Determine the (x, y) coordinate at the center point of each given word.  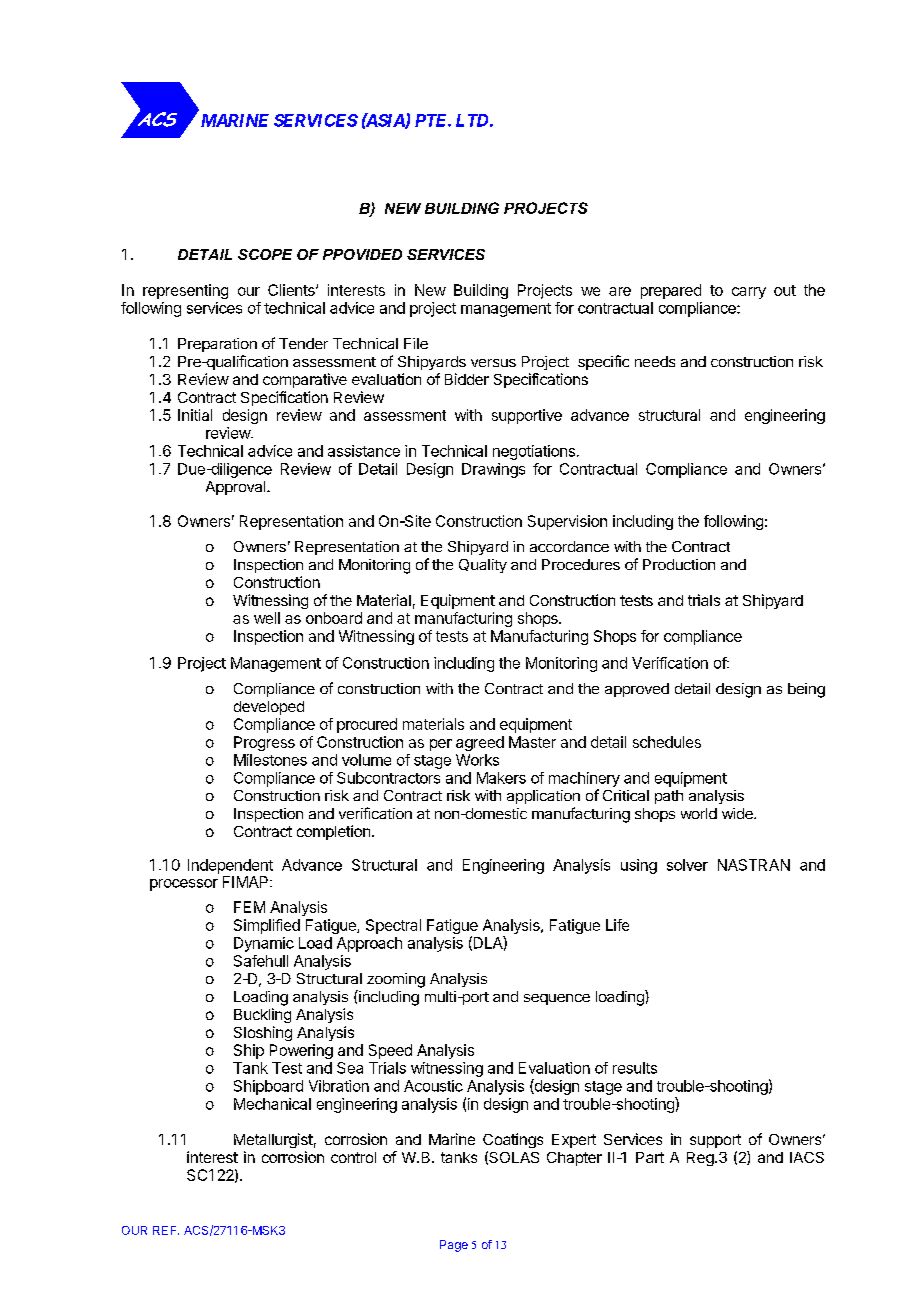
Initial (195, 415)
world (699, 813)
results (635, 1068)
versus (493, 363)
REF (166, 1230)
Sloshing (263, 1033)
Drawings (493, 470)
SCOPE (265, 254)
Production (679, 564)
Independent (230, 866)
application (543, 797)
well (267, 618)
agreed (480, 743)
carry (749, 293)
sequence (557, 999)
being (806, 690)
